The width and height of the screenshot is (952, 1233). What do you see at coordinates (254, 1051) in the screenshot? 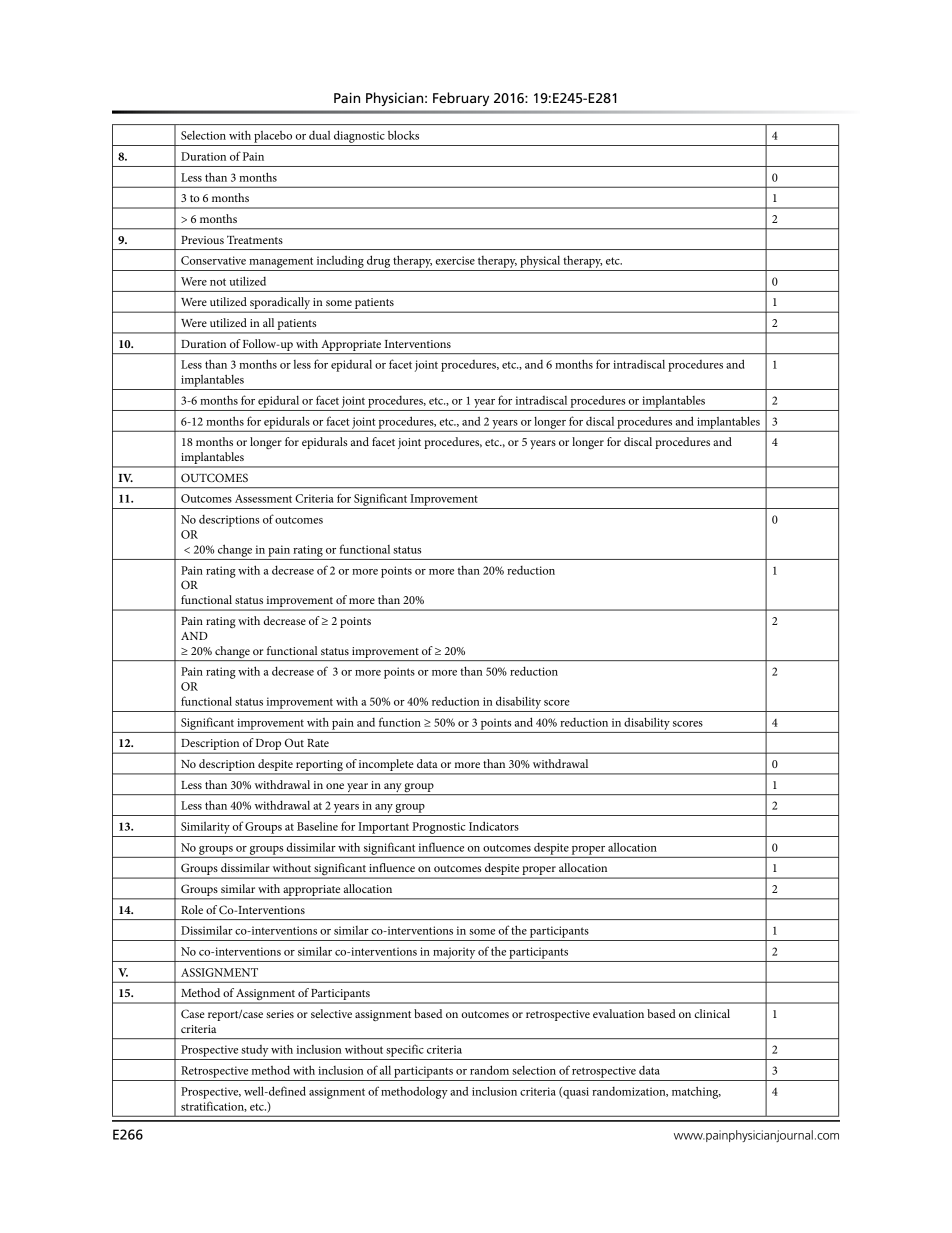
I see `study` at bounding box center [254, 1051].
